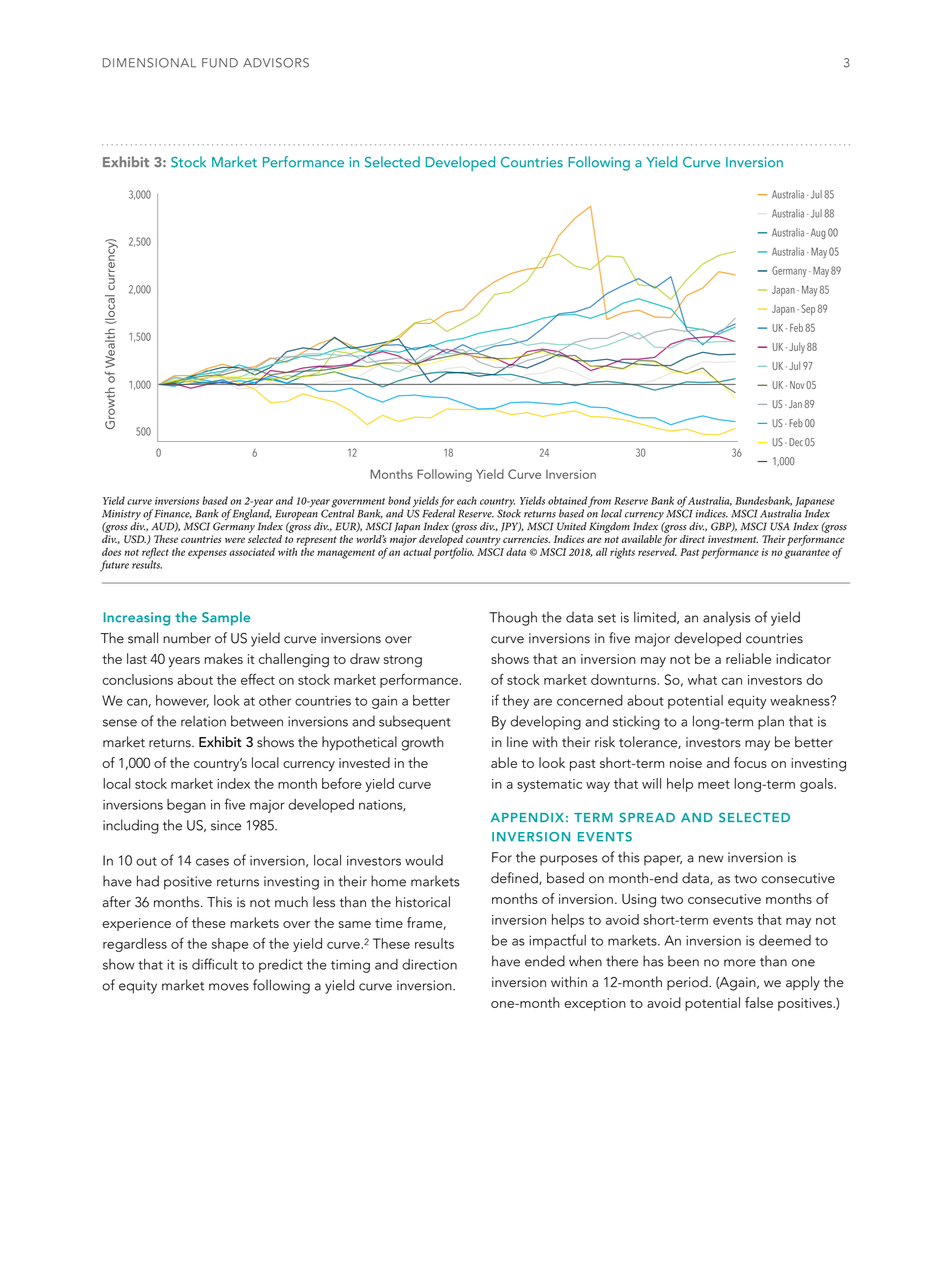 The image size is (952, 1267). What do you see at coordinates (215, 964) in the screenshot?
I see `difficult` at bounding box center [215, 964].
